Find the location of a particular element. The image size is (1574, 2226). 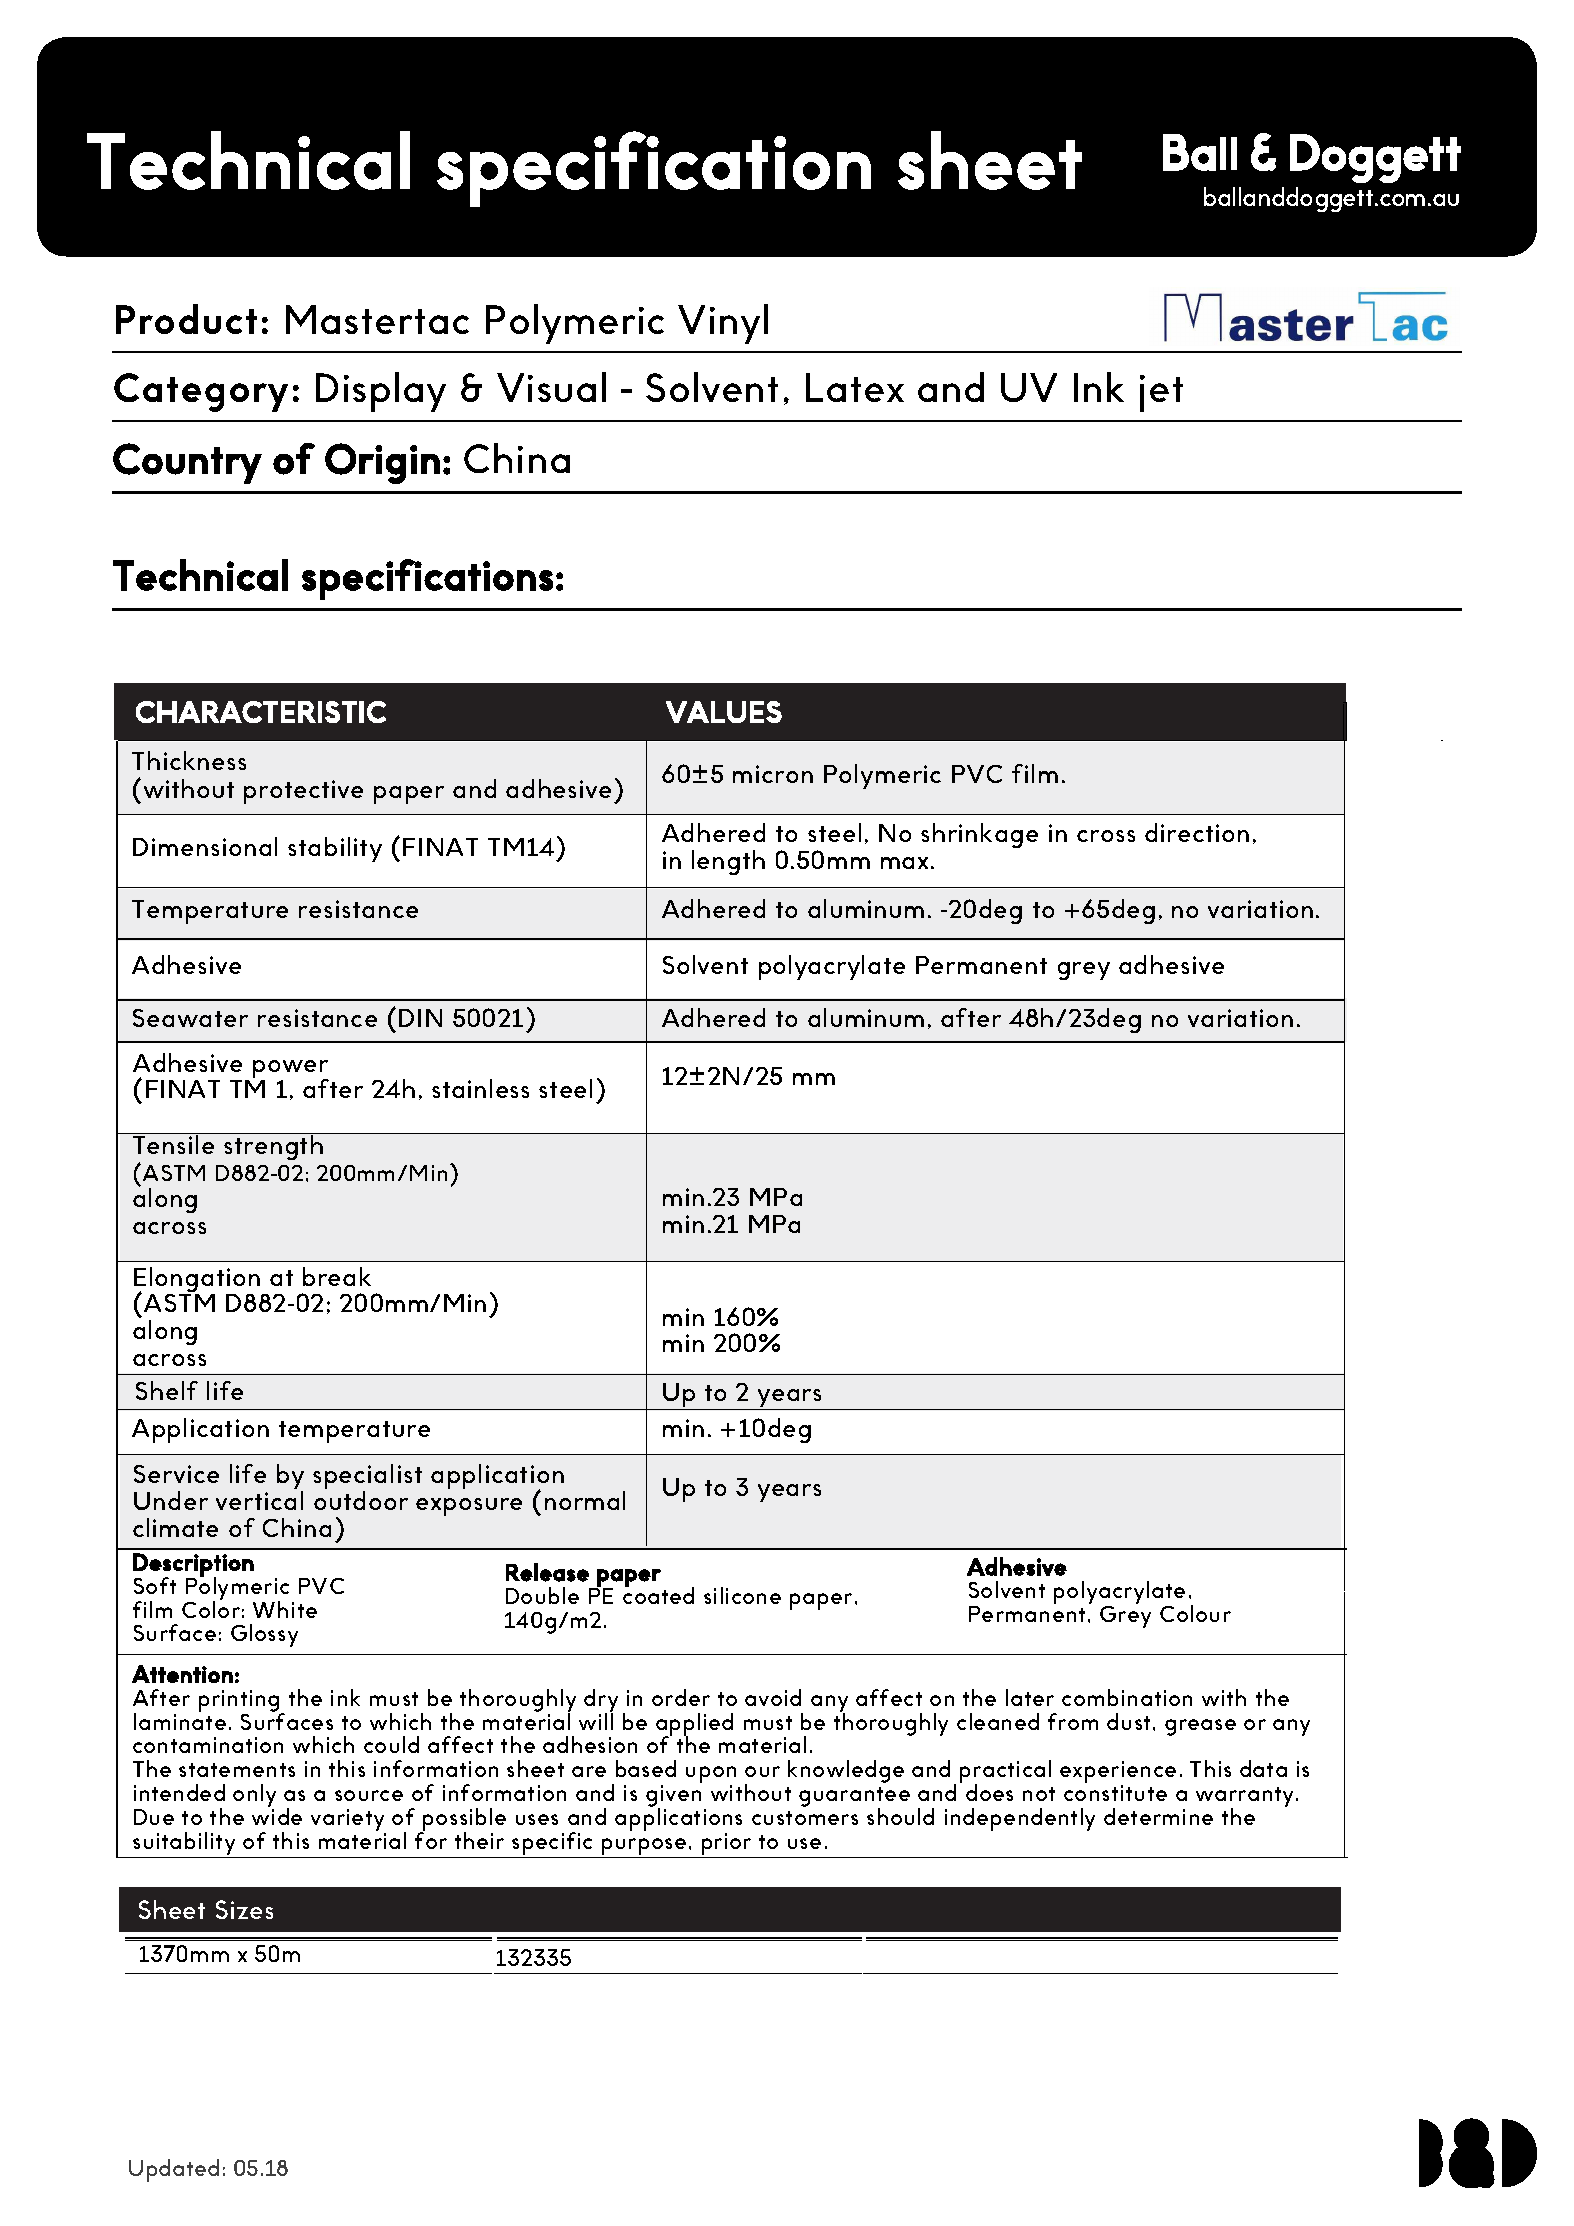

break is located at coordinates (337, 1276).
